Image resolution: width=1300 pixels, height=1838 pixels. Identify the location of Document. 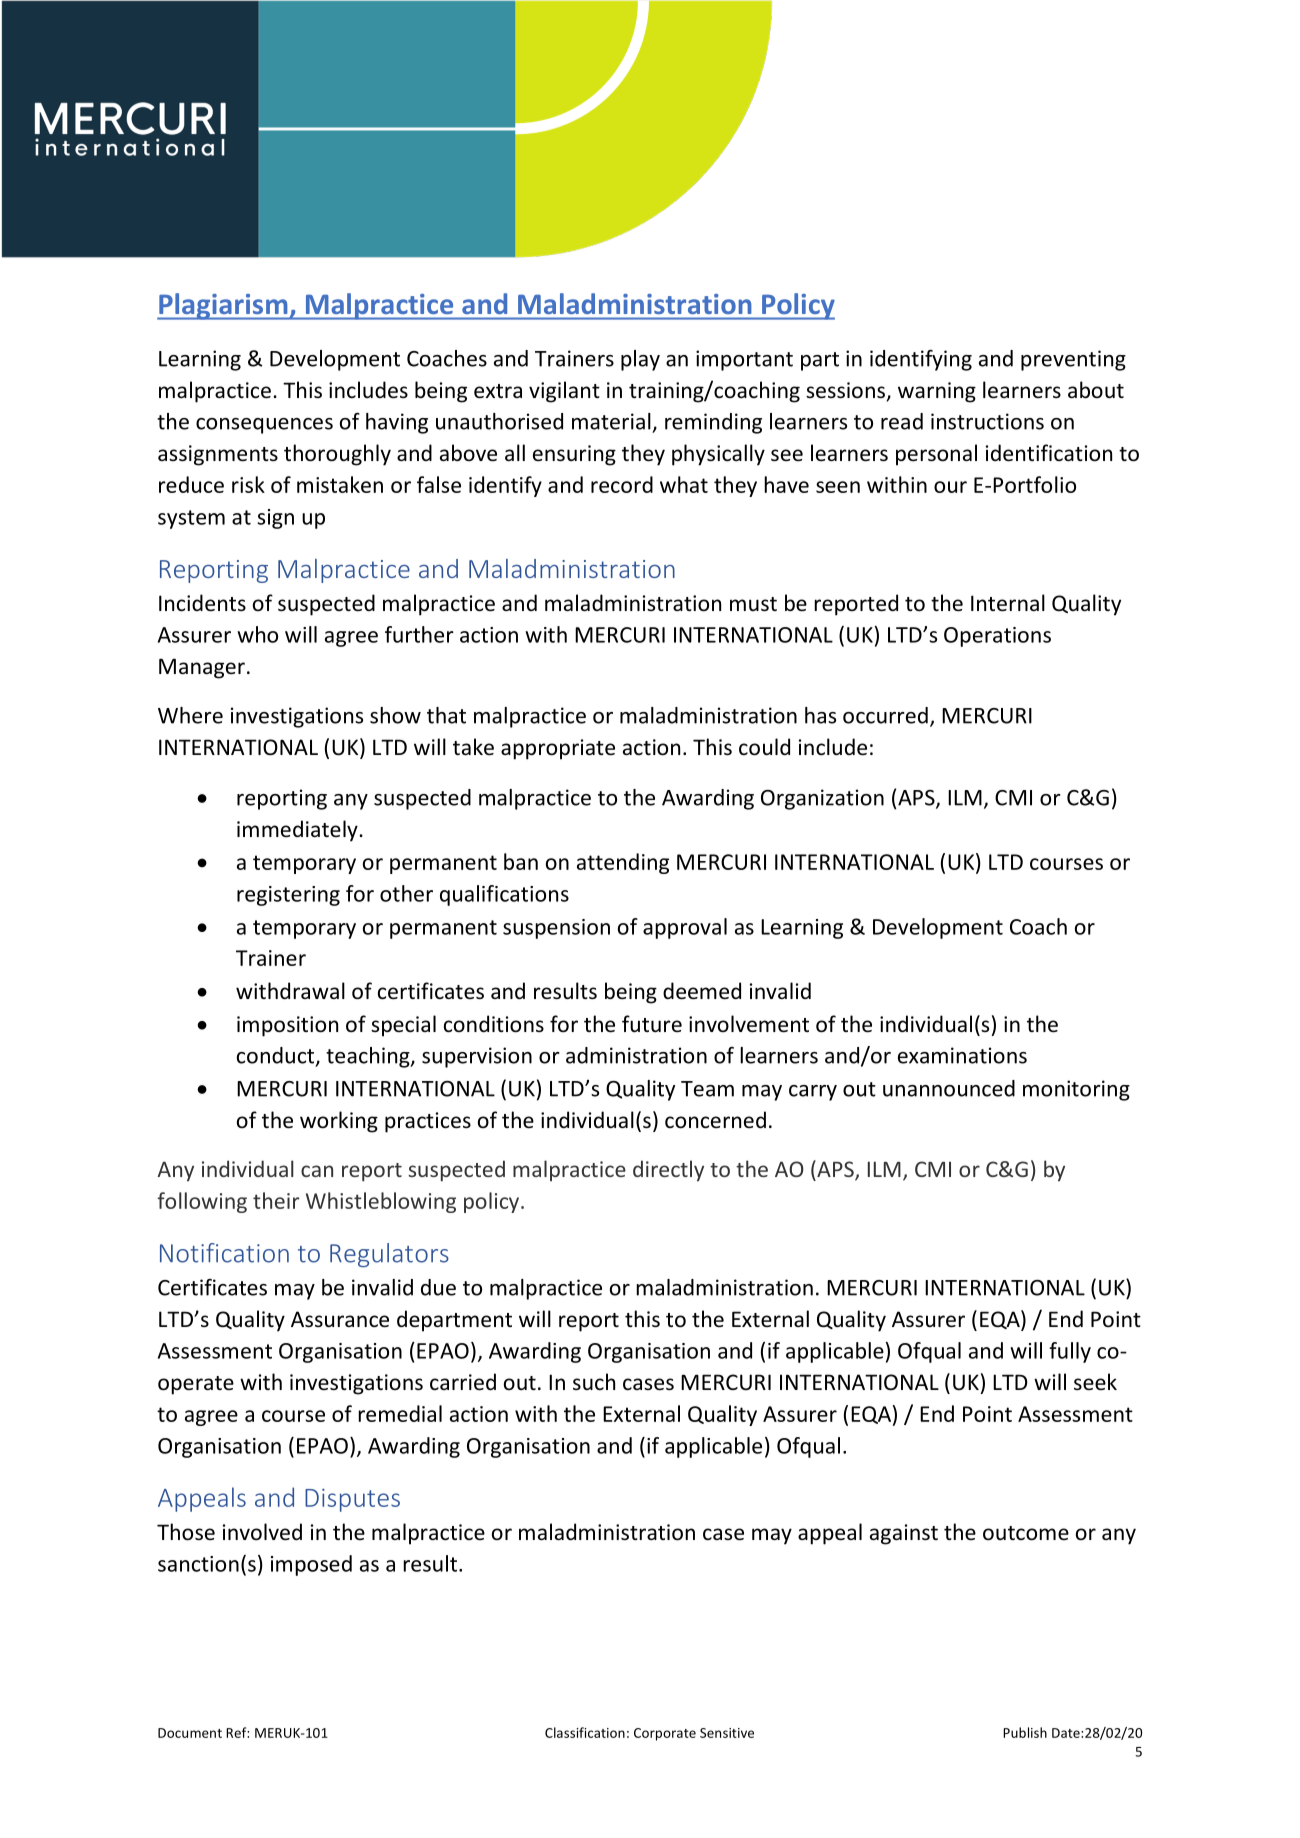
(190, 1733).
